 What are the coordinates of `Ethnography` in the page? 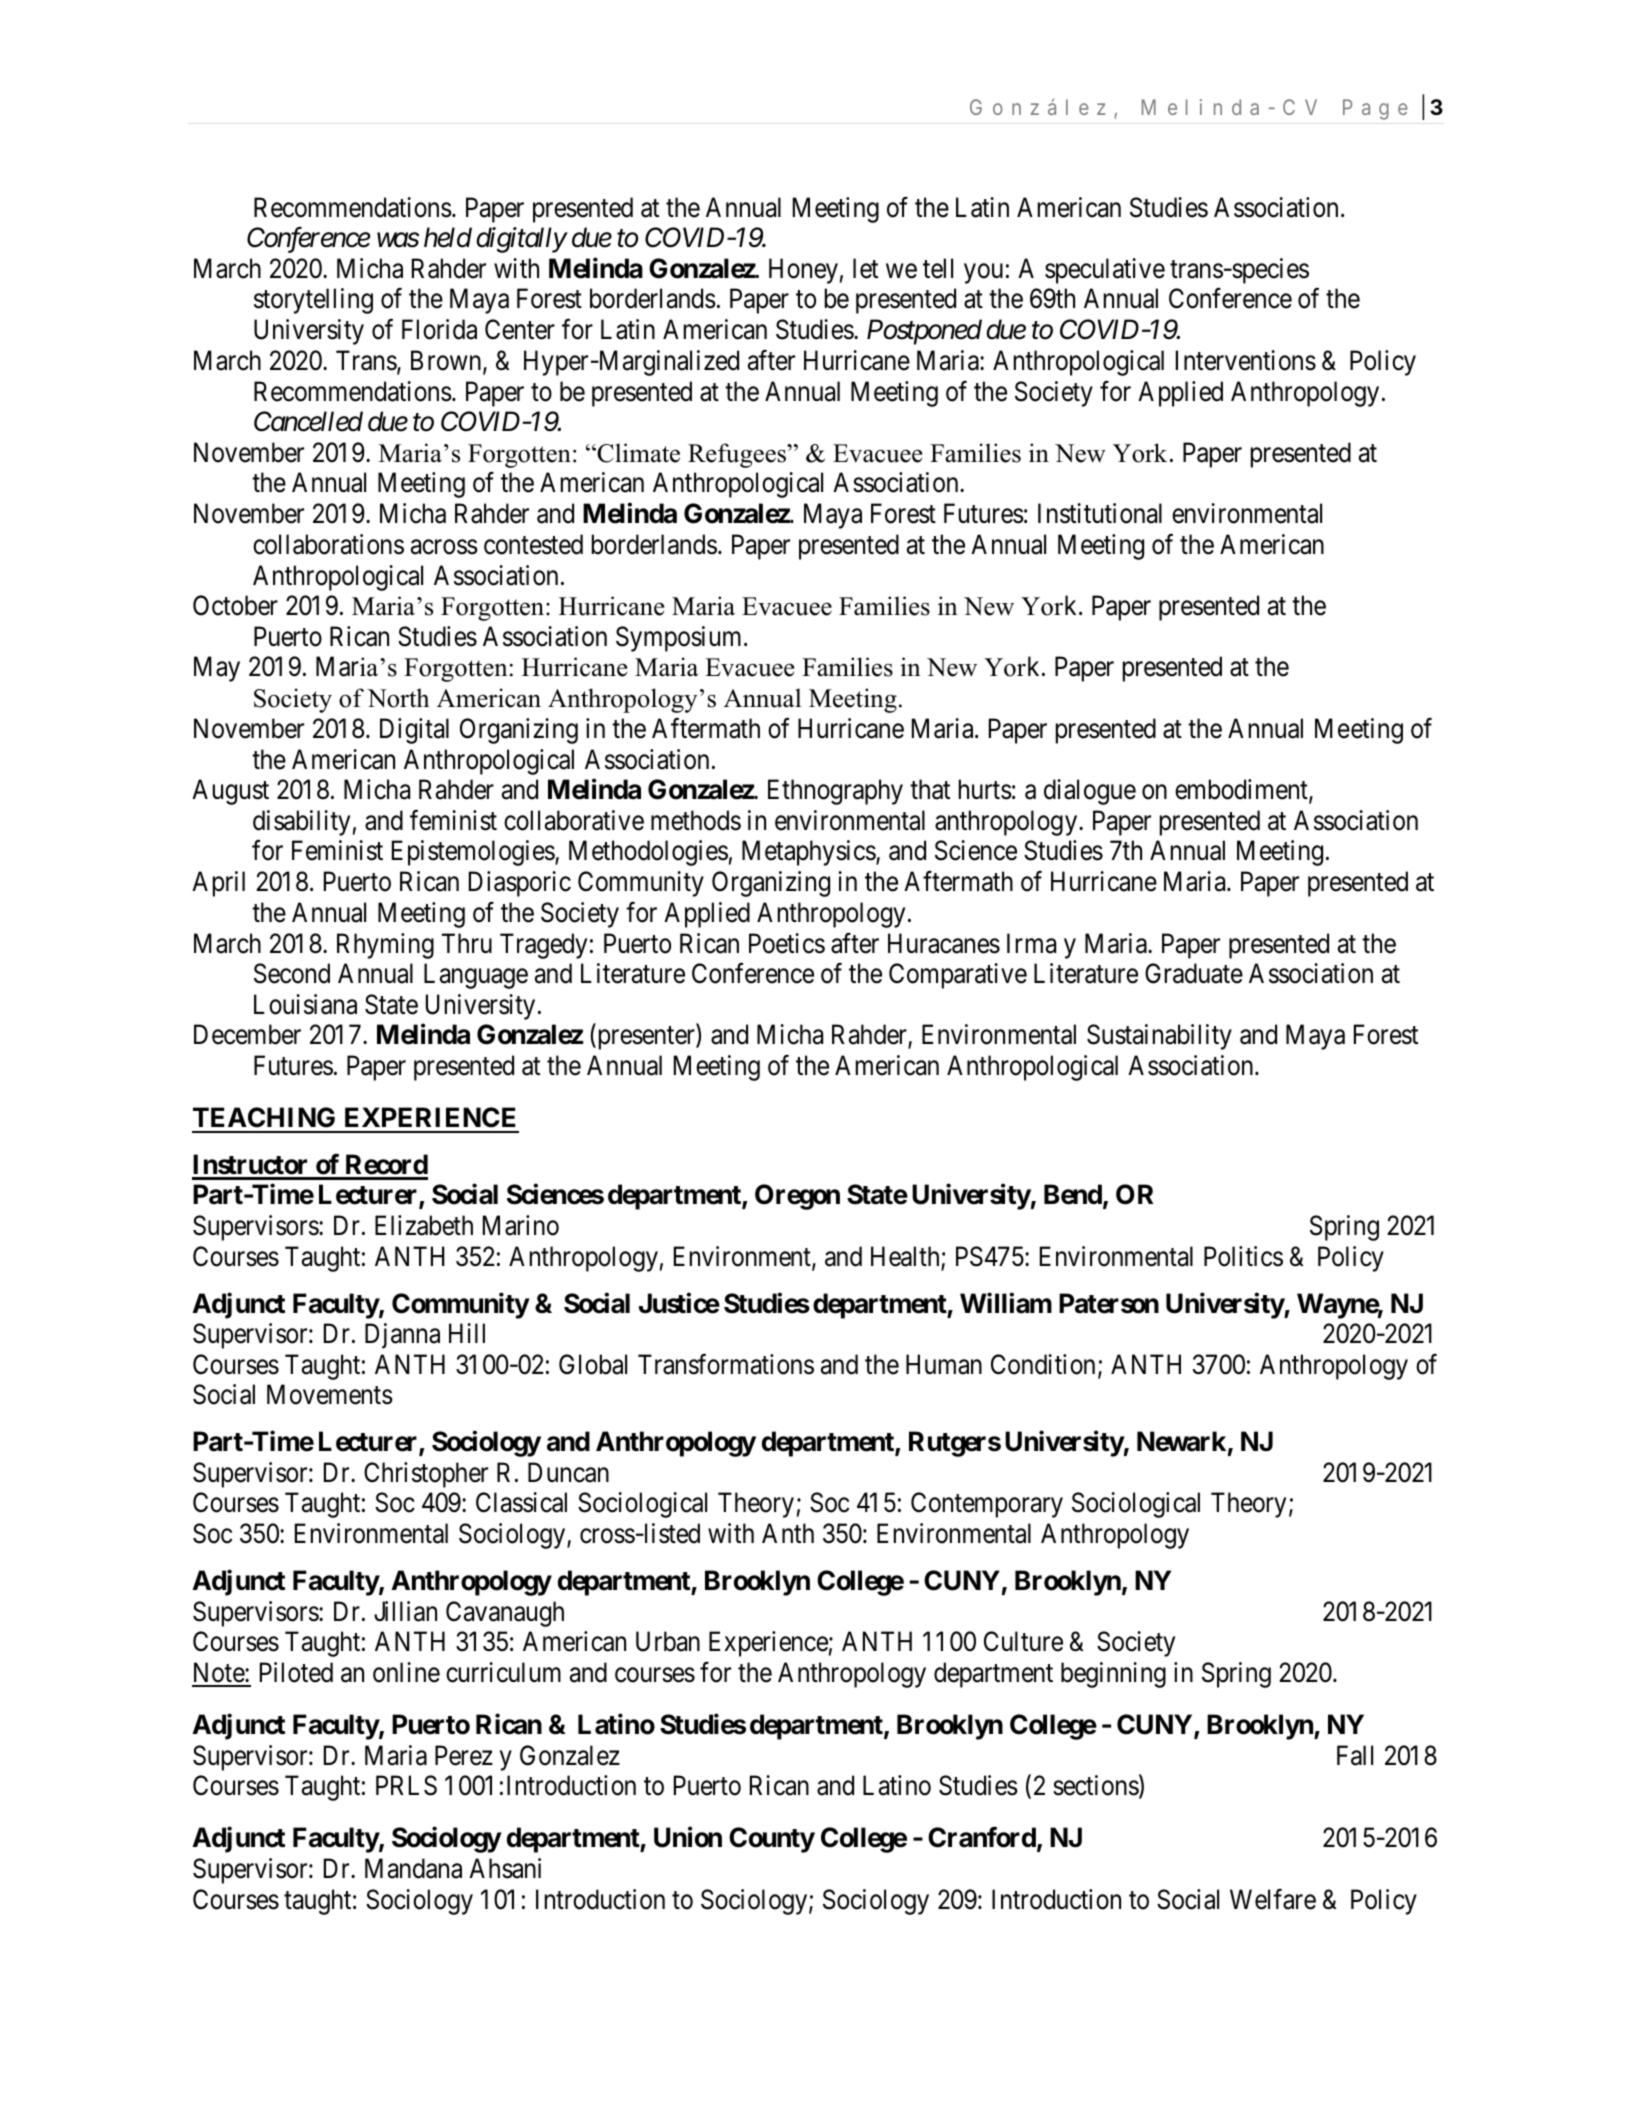 It's located at (835, 792).
